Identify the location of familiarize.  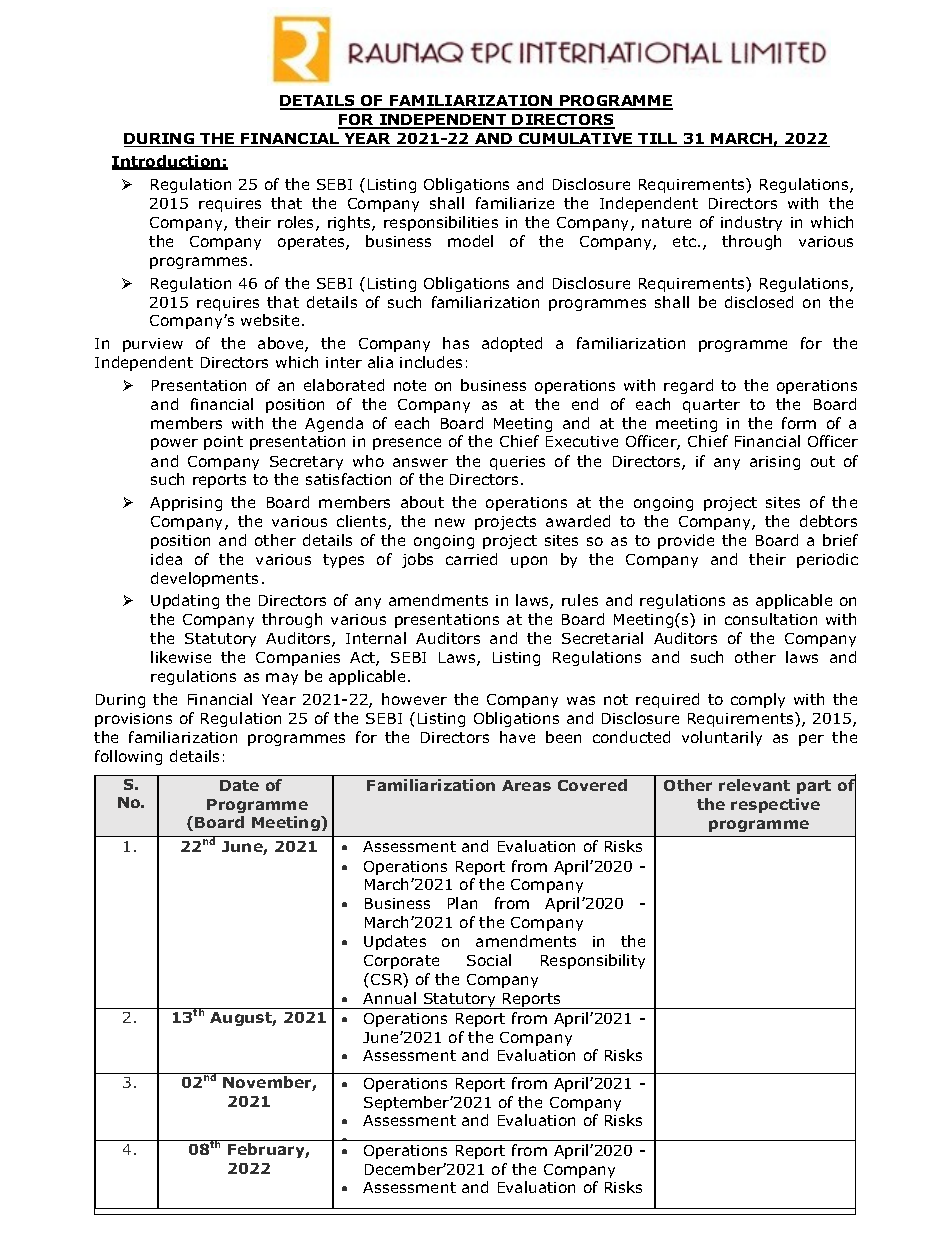
(515, 203).
